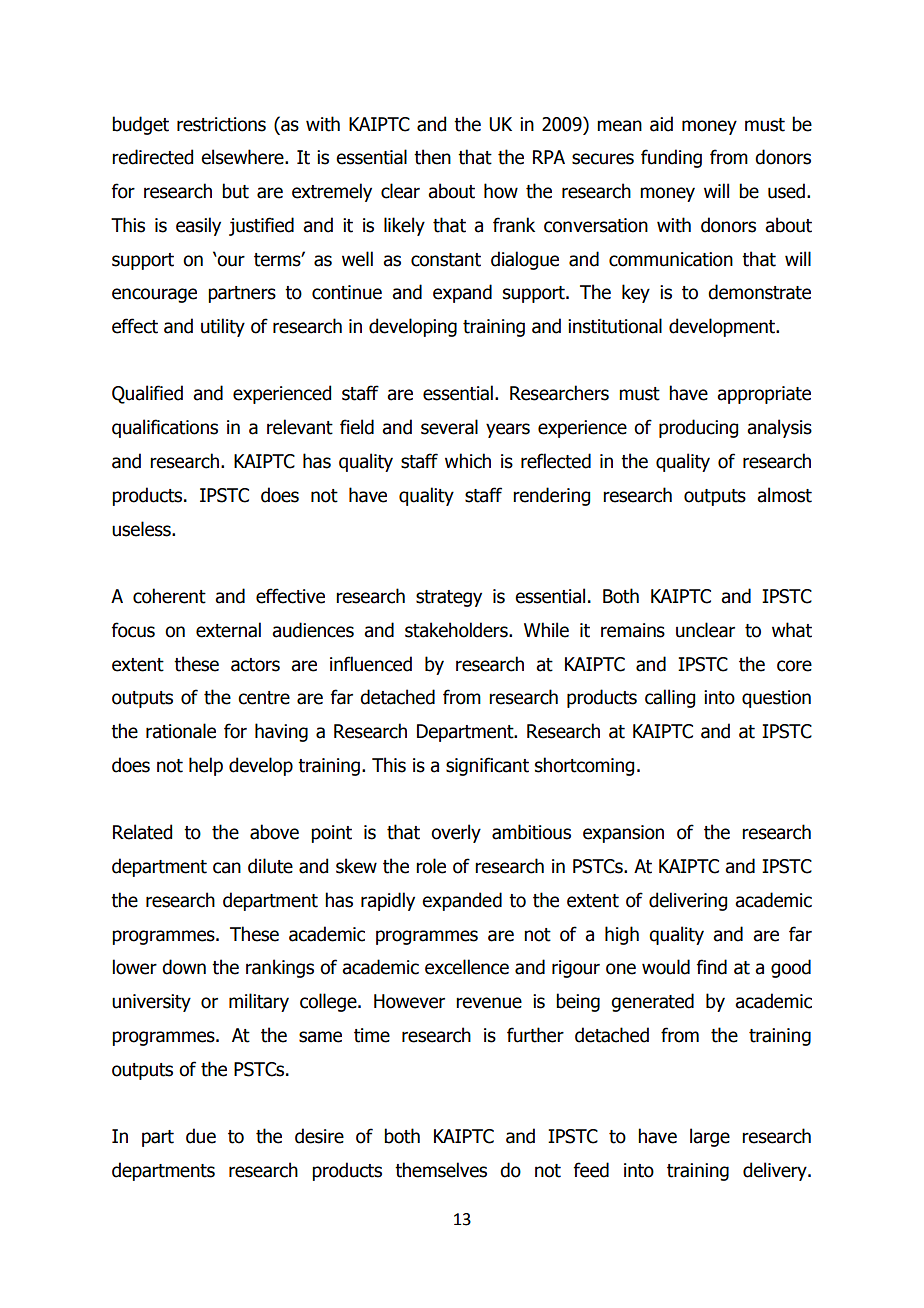  I want to click on help, so click(206, 766).
